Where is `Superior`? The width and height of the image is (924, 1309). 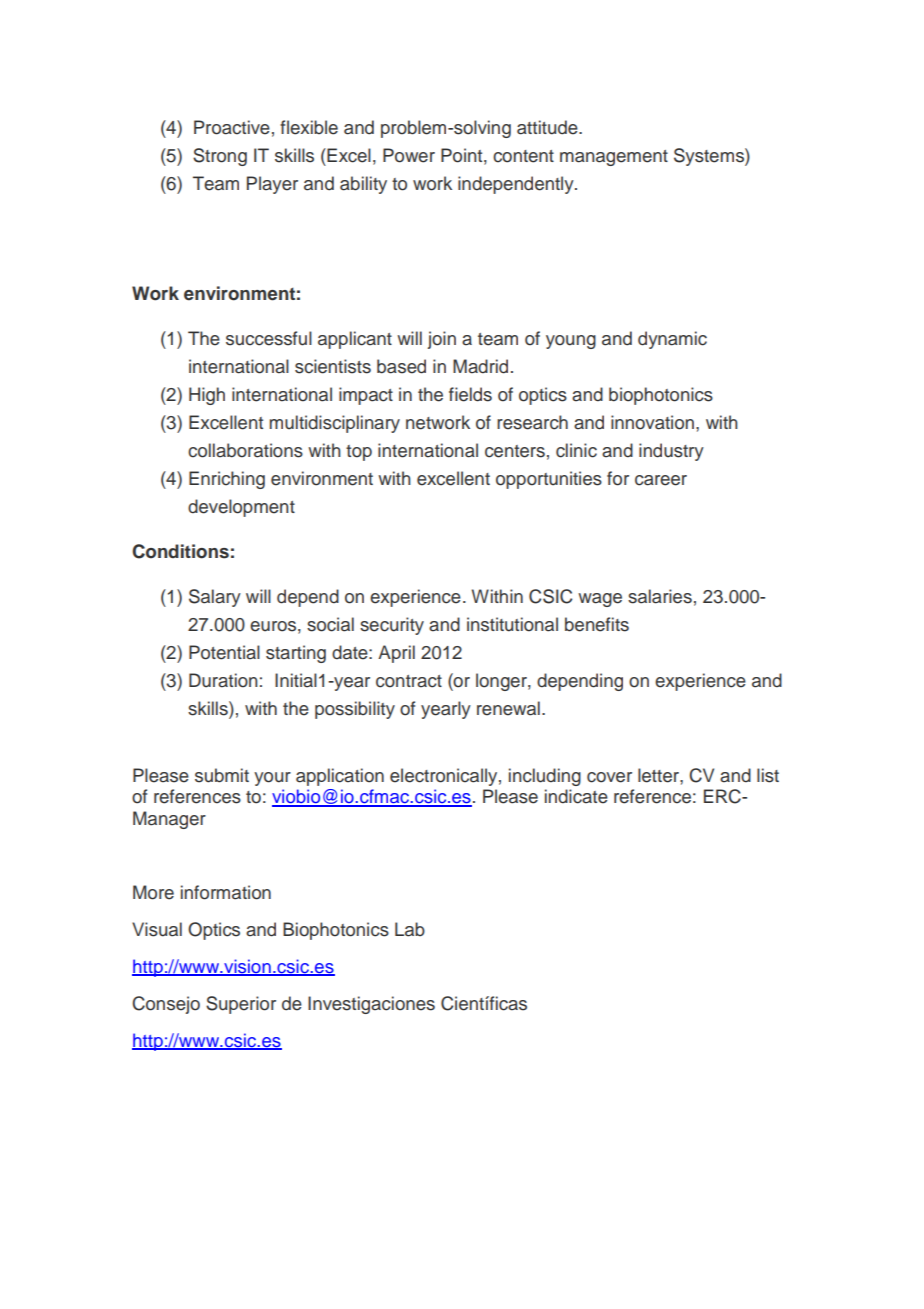
Superior is located at coordinates (241, 1005).
